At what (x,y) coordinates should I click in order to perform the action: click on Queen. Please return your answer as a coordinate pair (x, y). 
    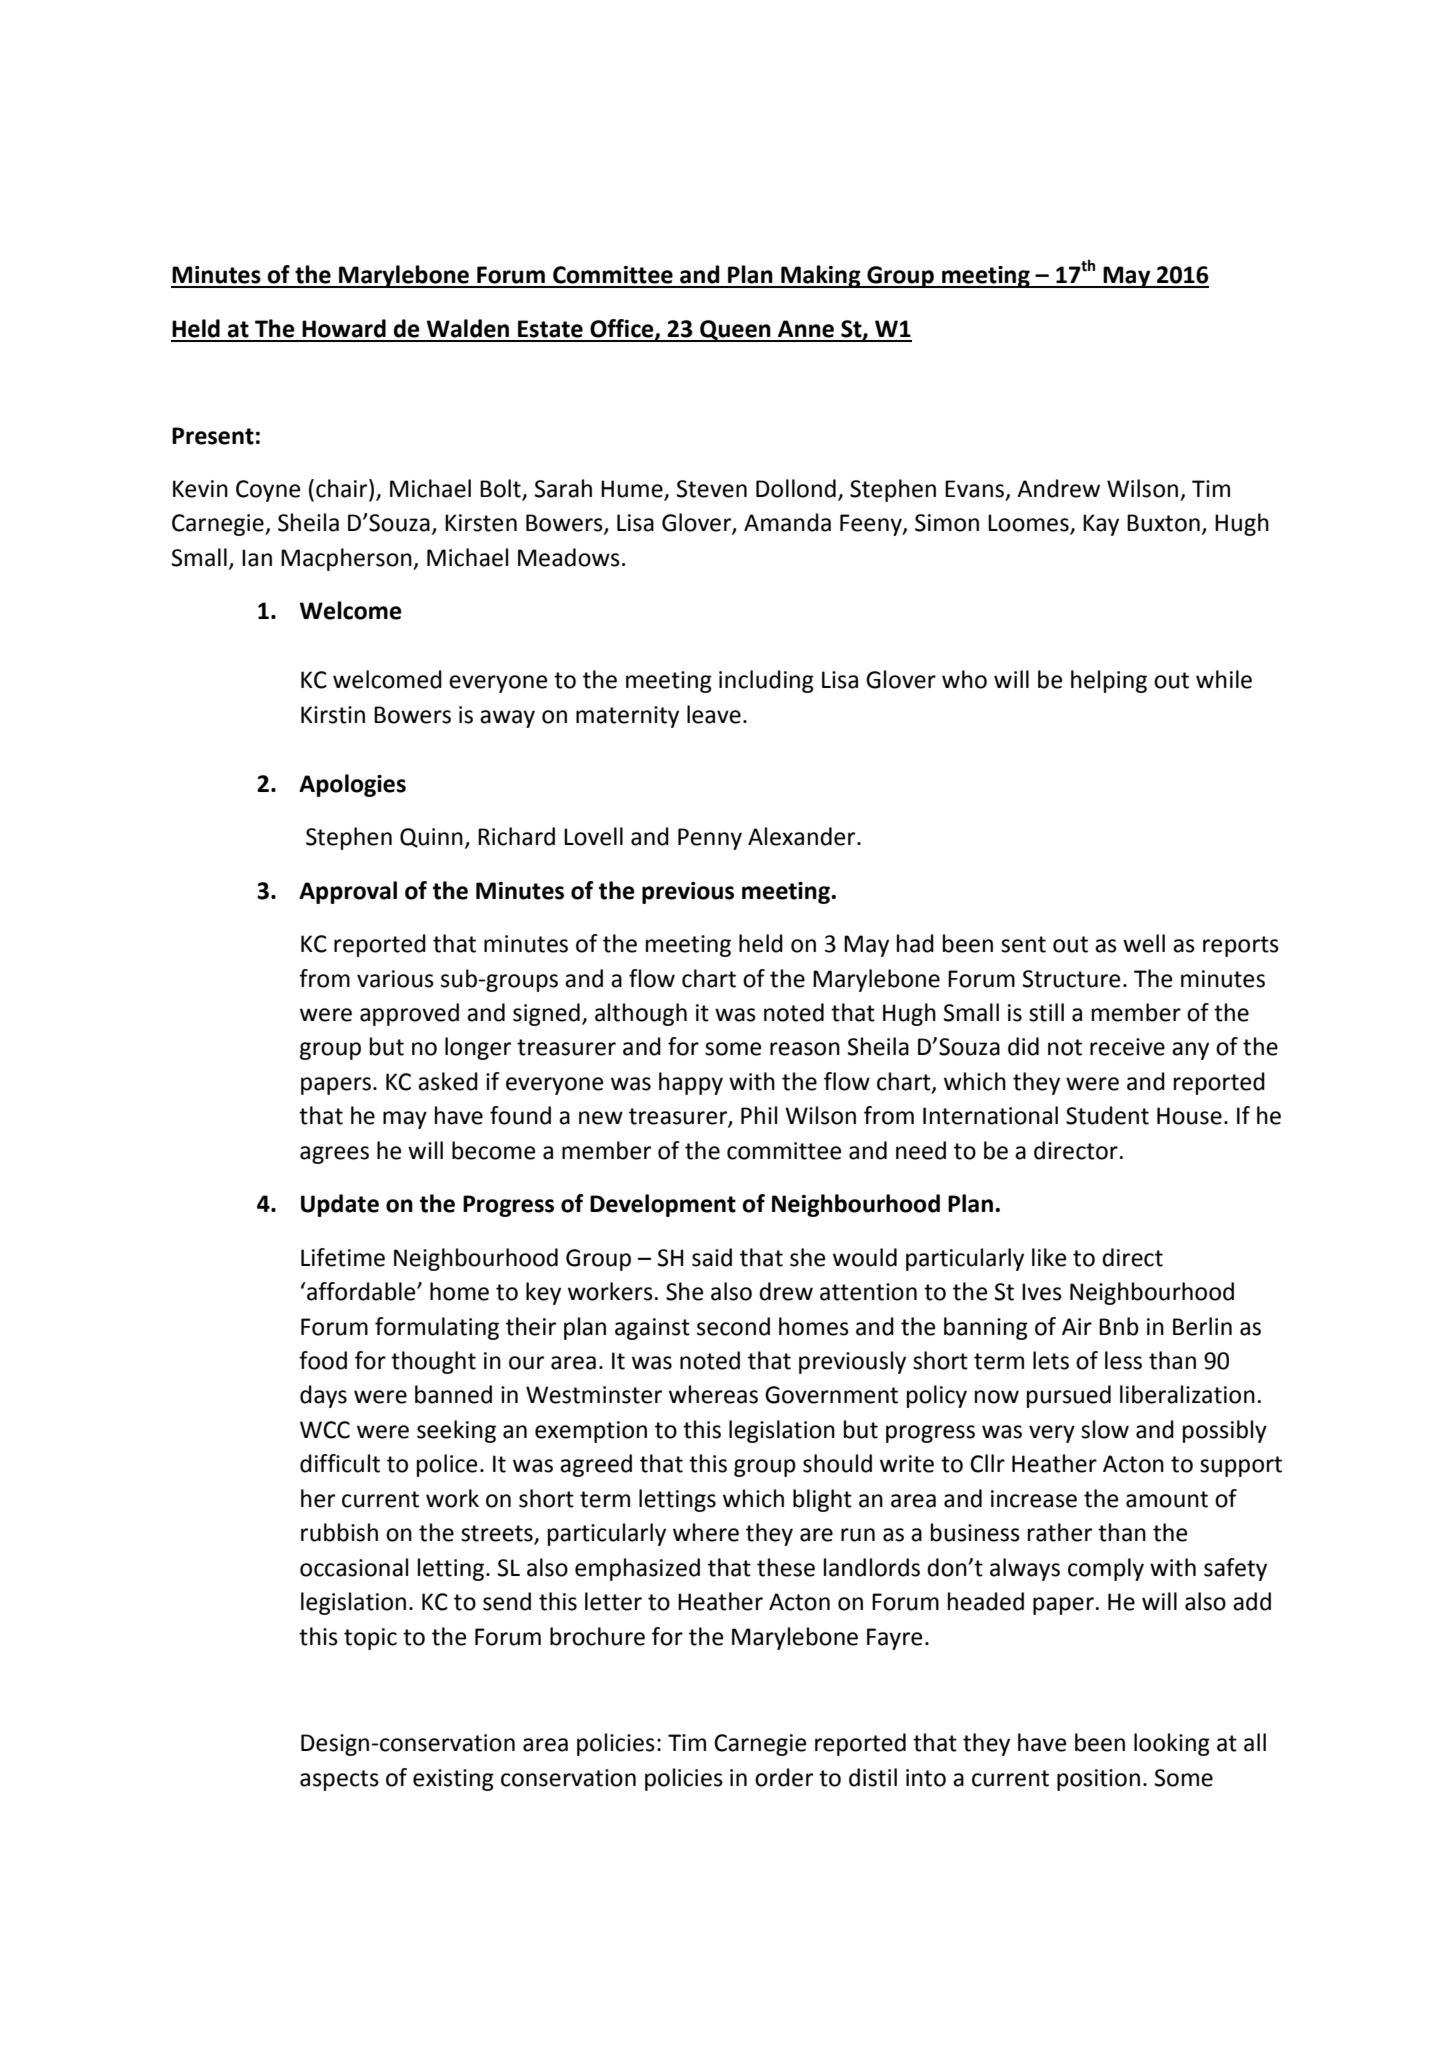
    Looking at the image, I should click on (735, 331).
